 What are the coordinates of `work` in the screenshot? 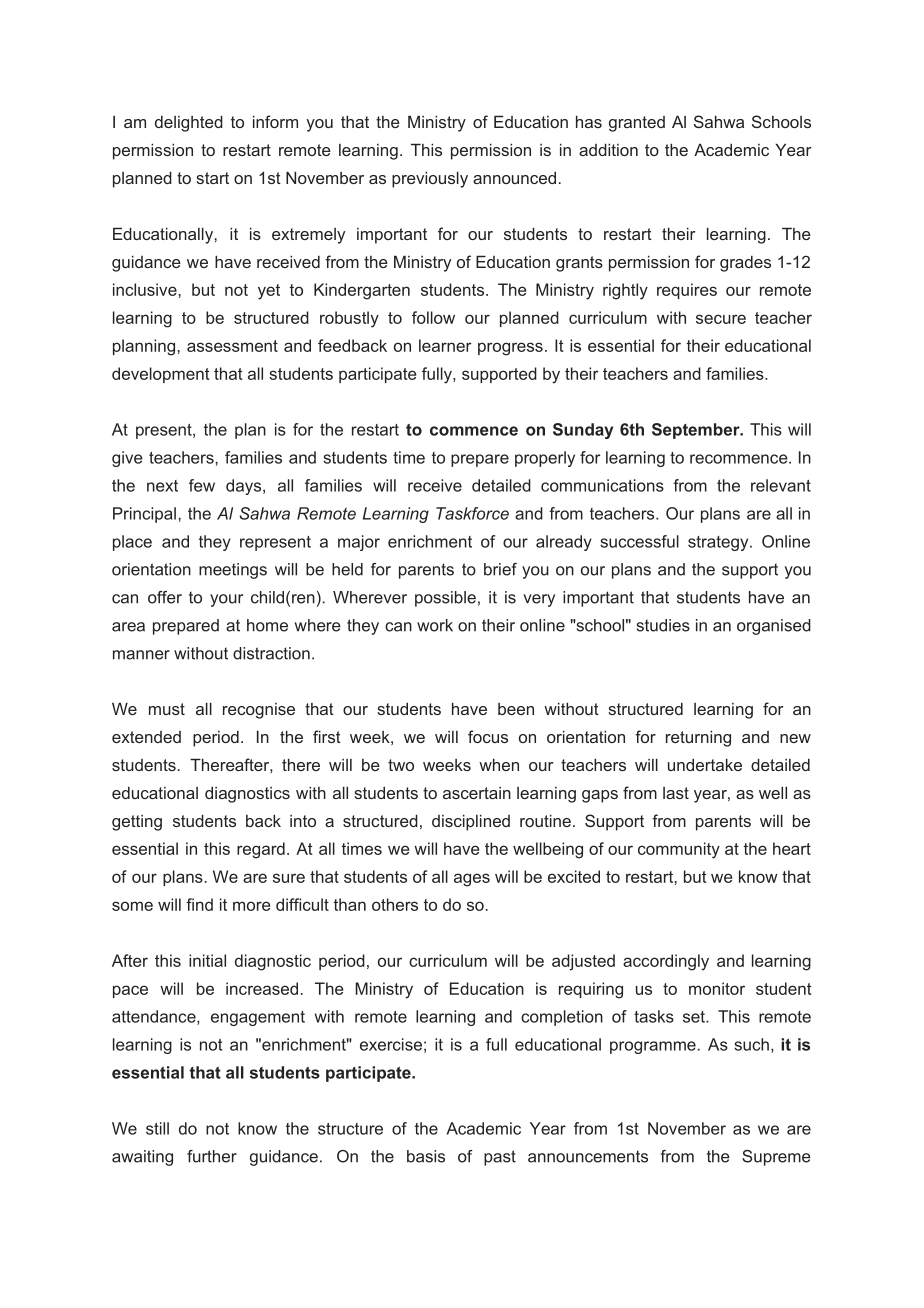 It's located at (435, 625).
